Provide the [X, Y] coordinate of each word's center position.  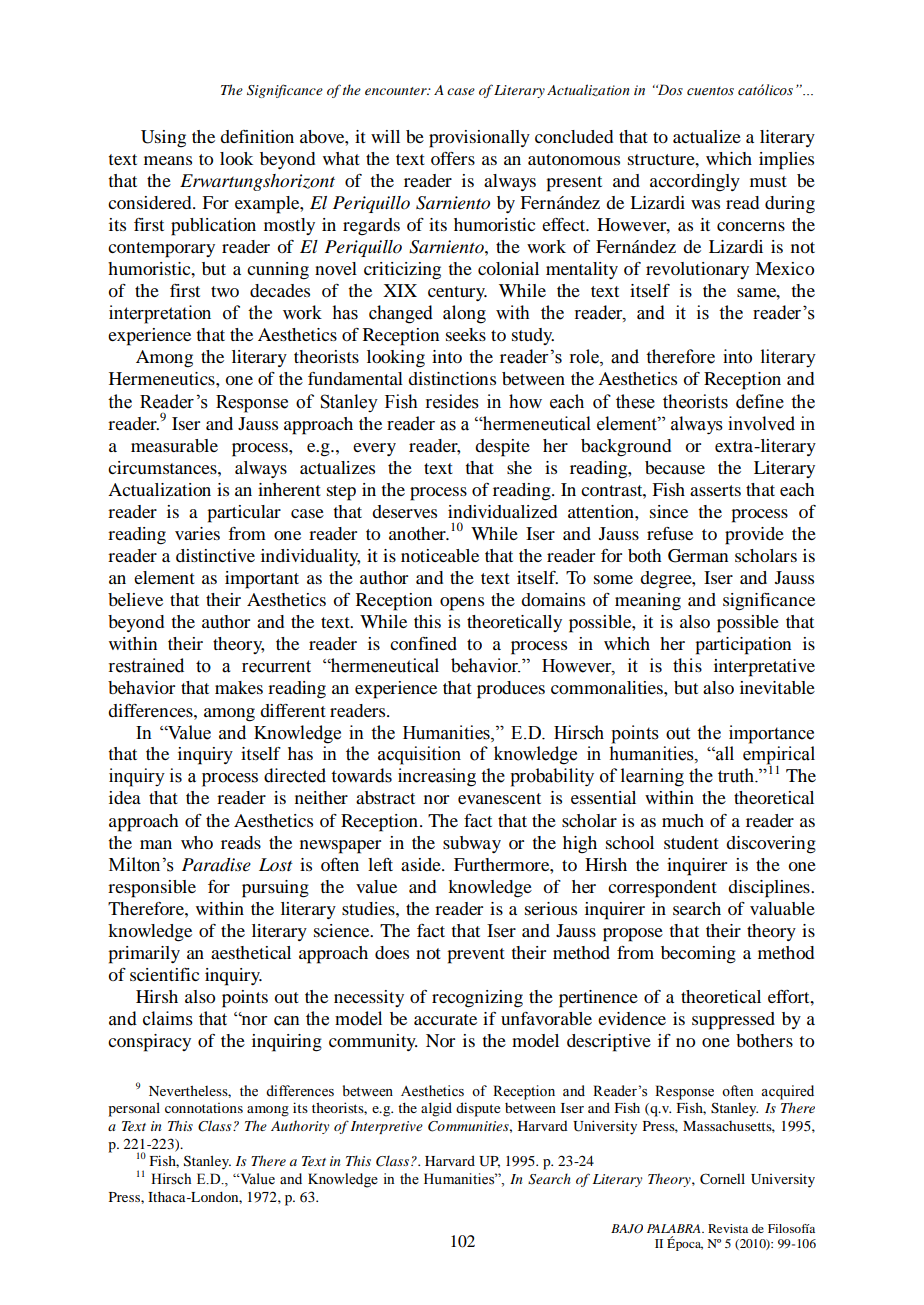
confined [423, 643]
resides [452, 401]
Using [163, 139]
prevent [476, 956]
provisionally [479, 139]
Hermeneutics [163, 378]
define [760, 401]
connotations [204, 1108]
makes [239, 687]
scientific [164, 974]
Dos [669, 90]
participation [743, 646]
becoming [698, 955]
